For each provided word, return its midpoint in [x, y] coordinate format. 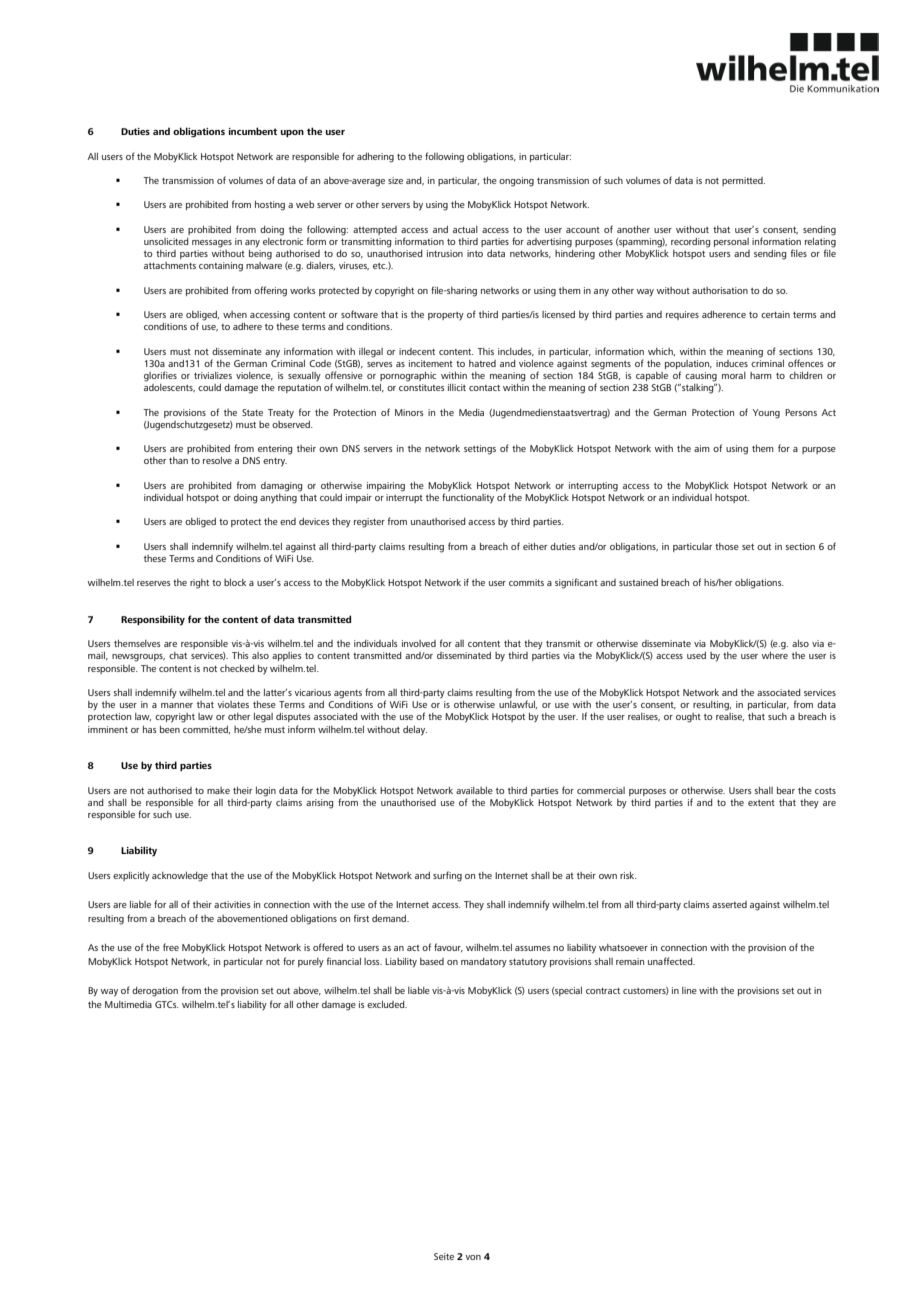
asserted [729, 904]
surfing [447, 876]
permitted [743, 181]
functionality [468, 497]
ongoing [516, 182]
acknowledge [180, 877]
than [178, 460]
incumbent [253, 131]
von [473, 1257]
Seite [444, 1256]
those [727, 546]
